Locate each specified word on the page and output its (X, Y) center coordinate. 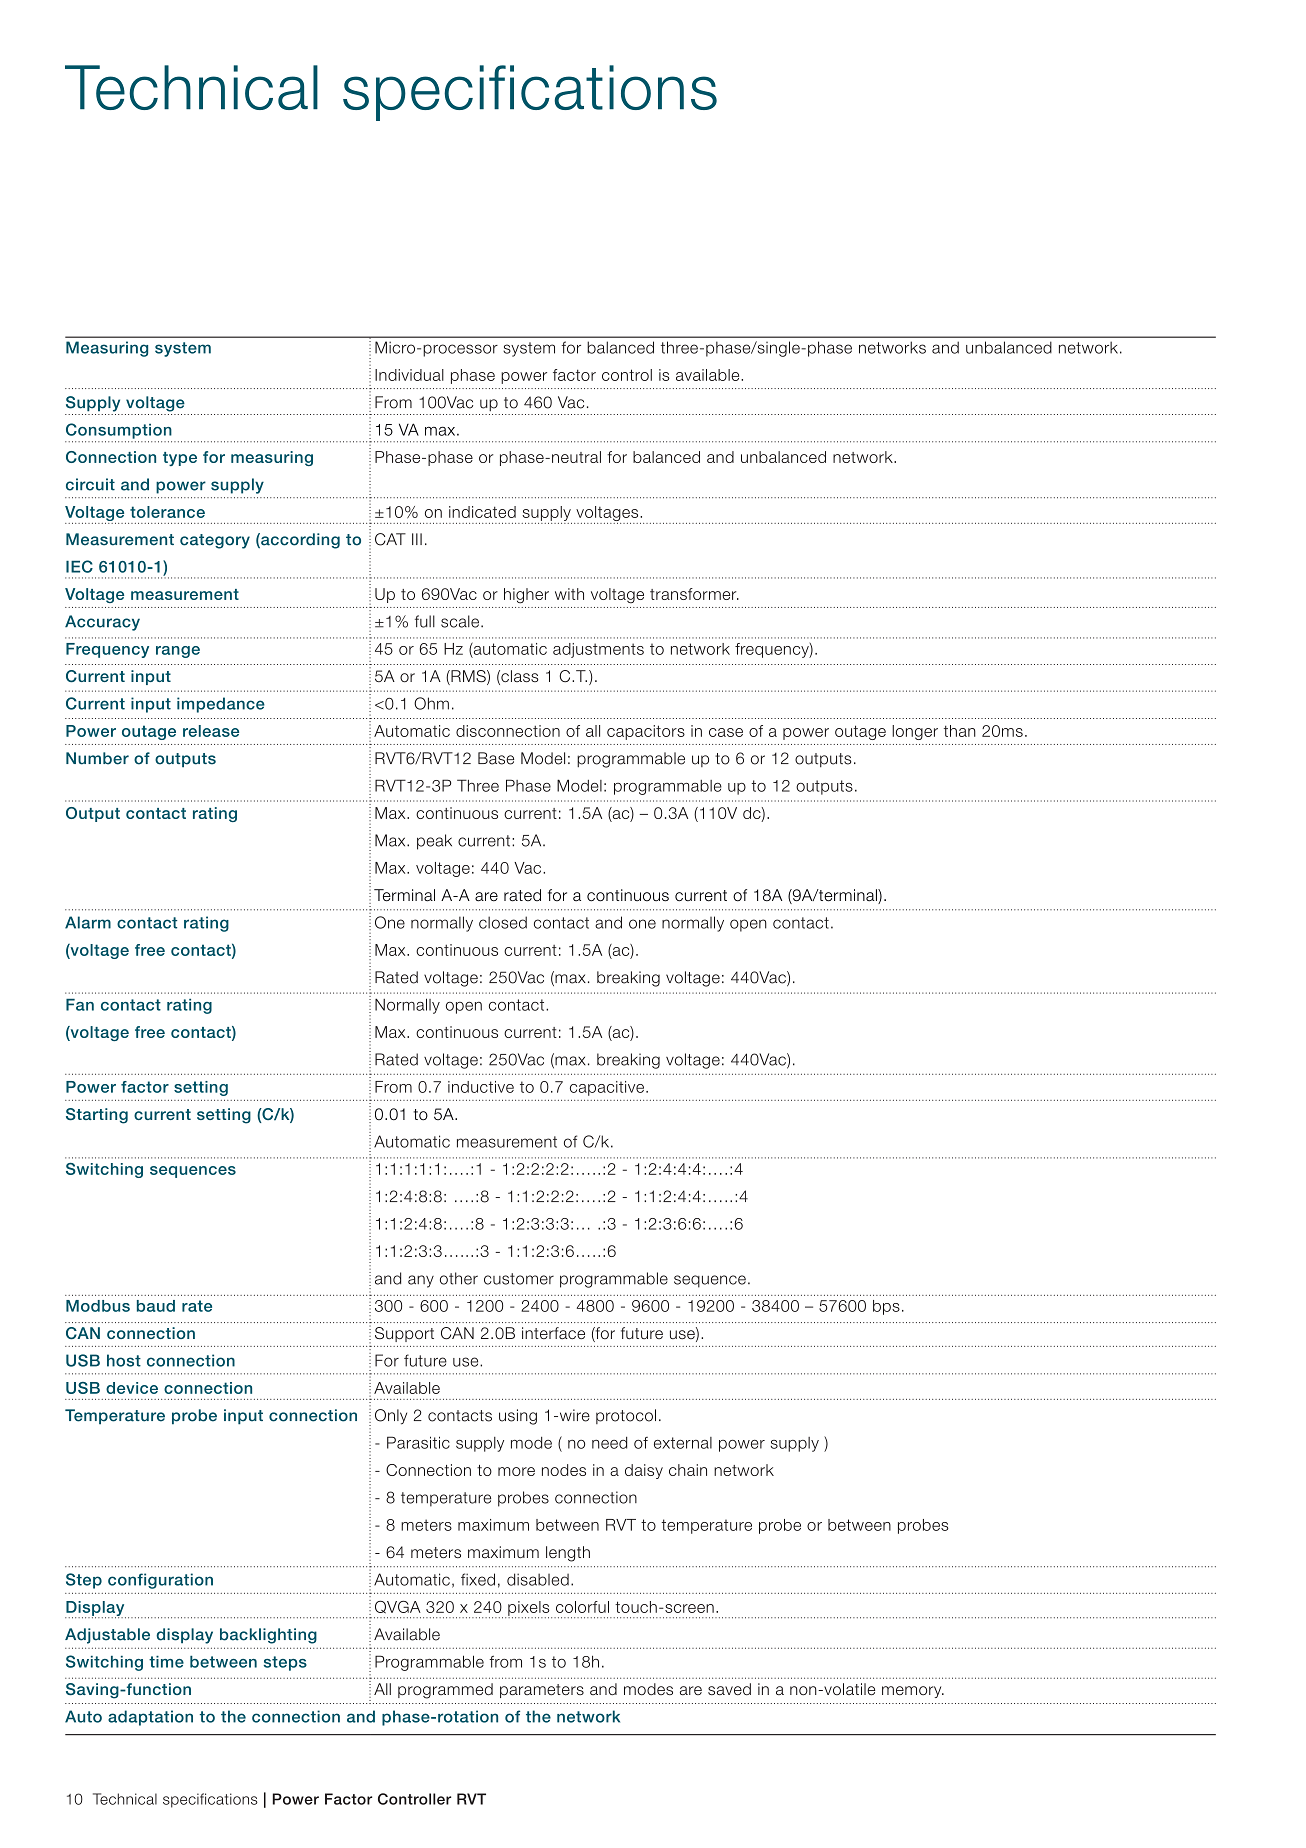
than (960, 731)
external (683, 1443)
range (178, 652)
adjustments (598, 650)
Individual (409, 375)
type (180, 459)
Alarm (88, 922)
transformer (694, 594)
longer (915, 732)
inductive (481, 1087)
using (518, 1417)
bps (886, 1307)
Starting (97, 1116)
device (132, 1388)
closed (503, 922)
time (166, 1662)
